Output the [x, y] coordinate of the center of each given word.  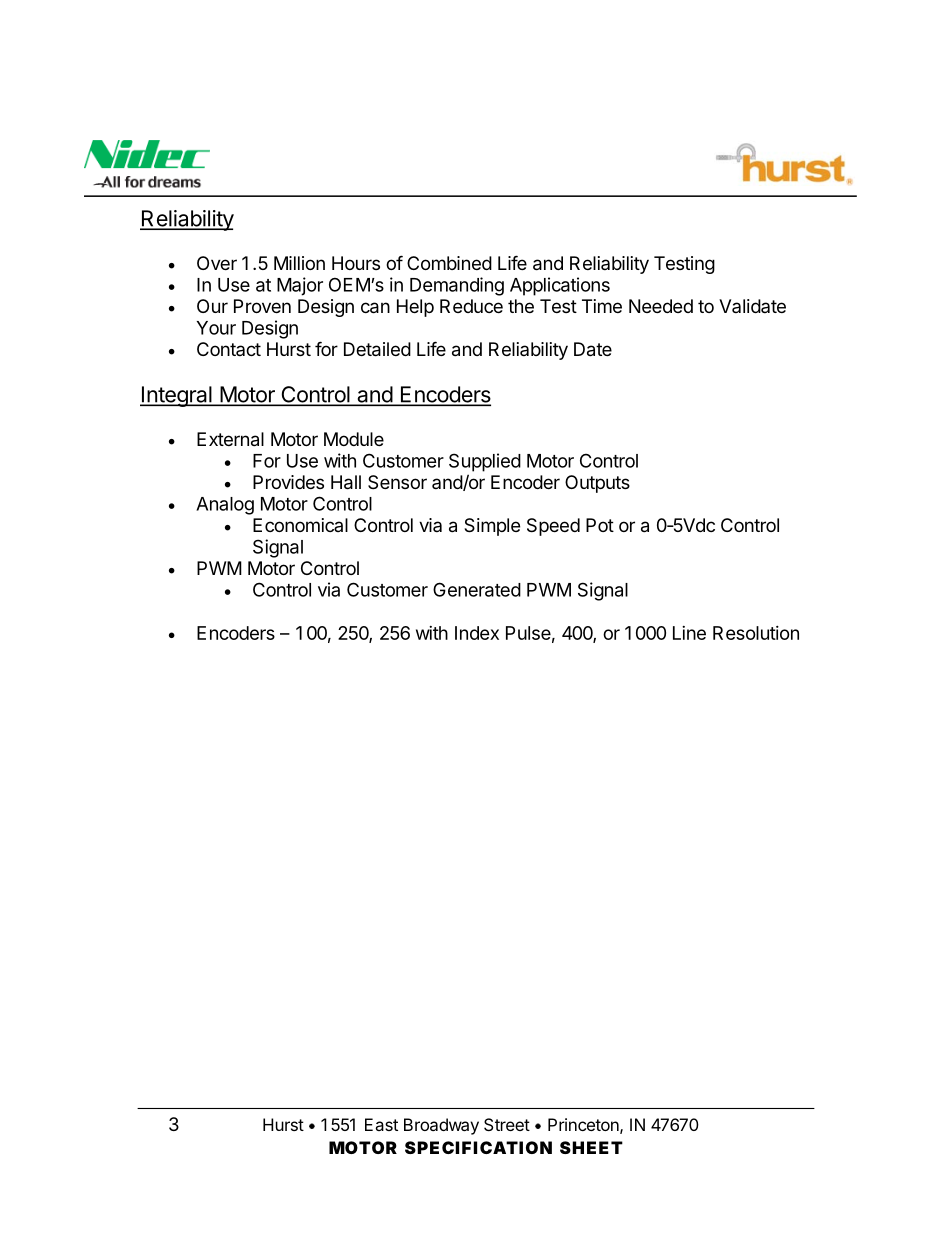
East [381, 1124]
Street [507, 1124]
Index [477, 633]
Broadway [441, 1126]
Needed [661, 306]
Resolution [756, 633]
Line [689, 633]
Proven [262, 306]
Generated [477, 589]
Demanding [457, 286]
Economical [300, 525]
